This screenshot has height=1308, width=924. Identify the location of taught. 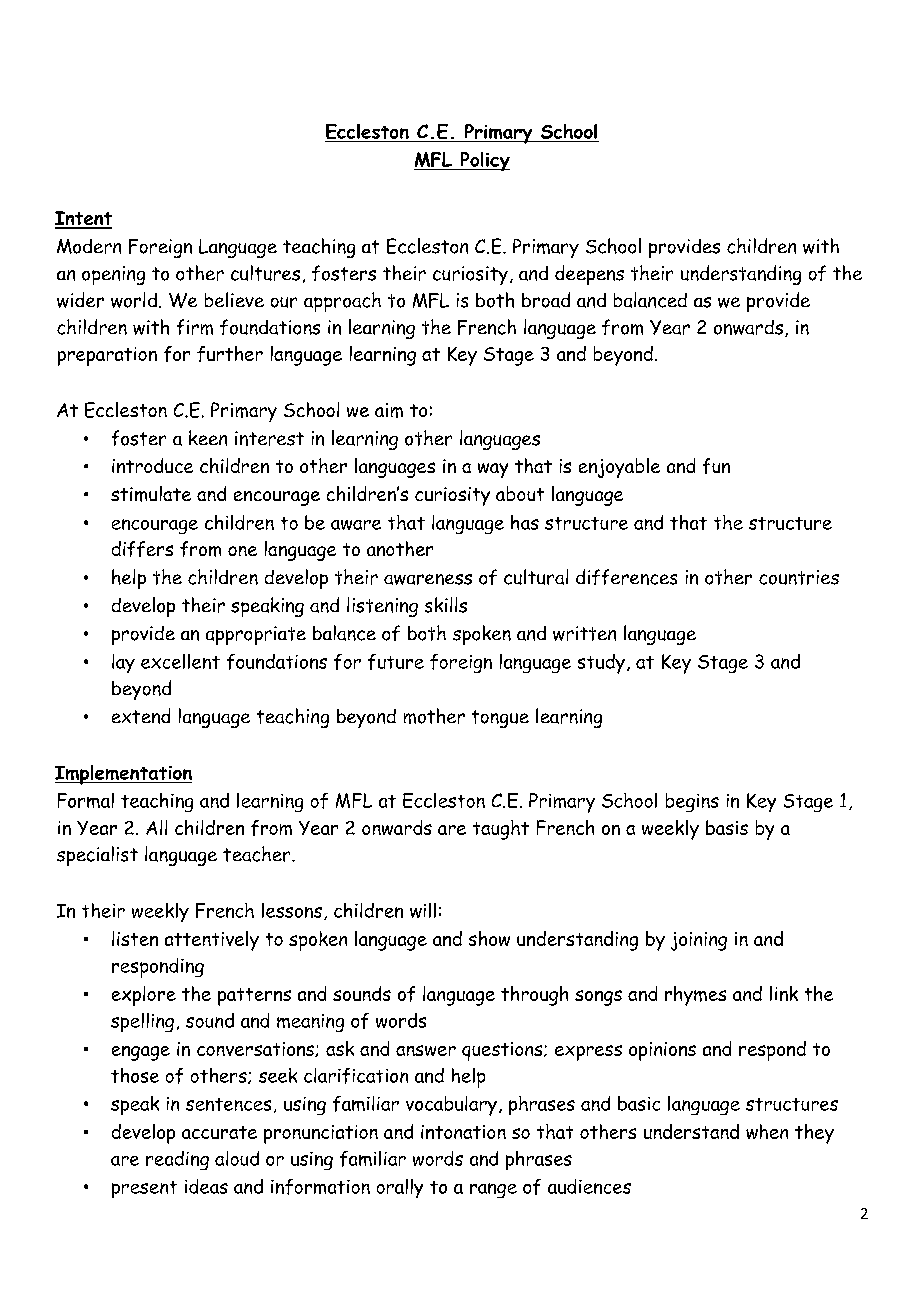
(501, 830).
